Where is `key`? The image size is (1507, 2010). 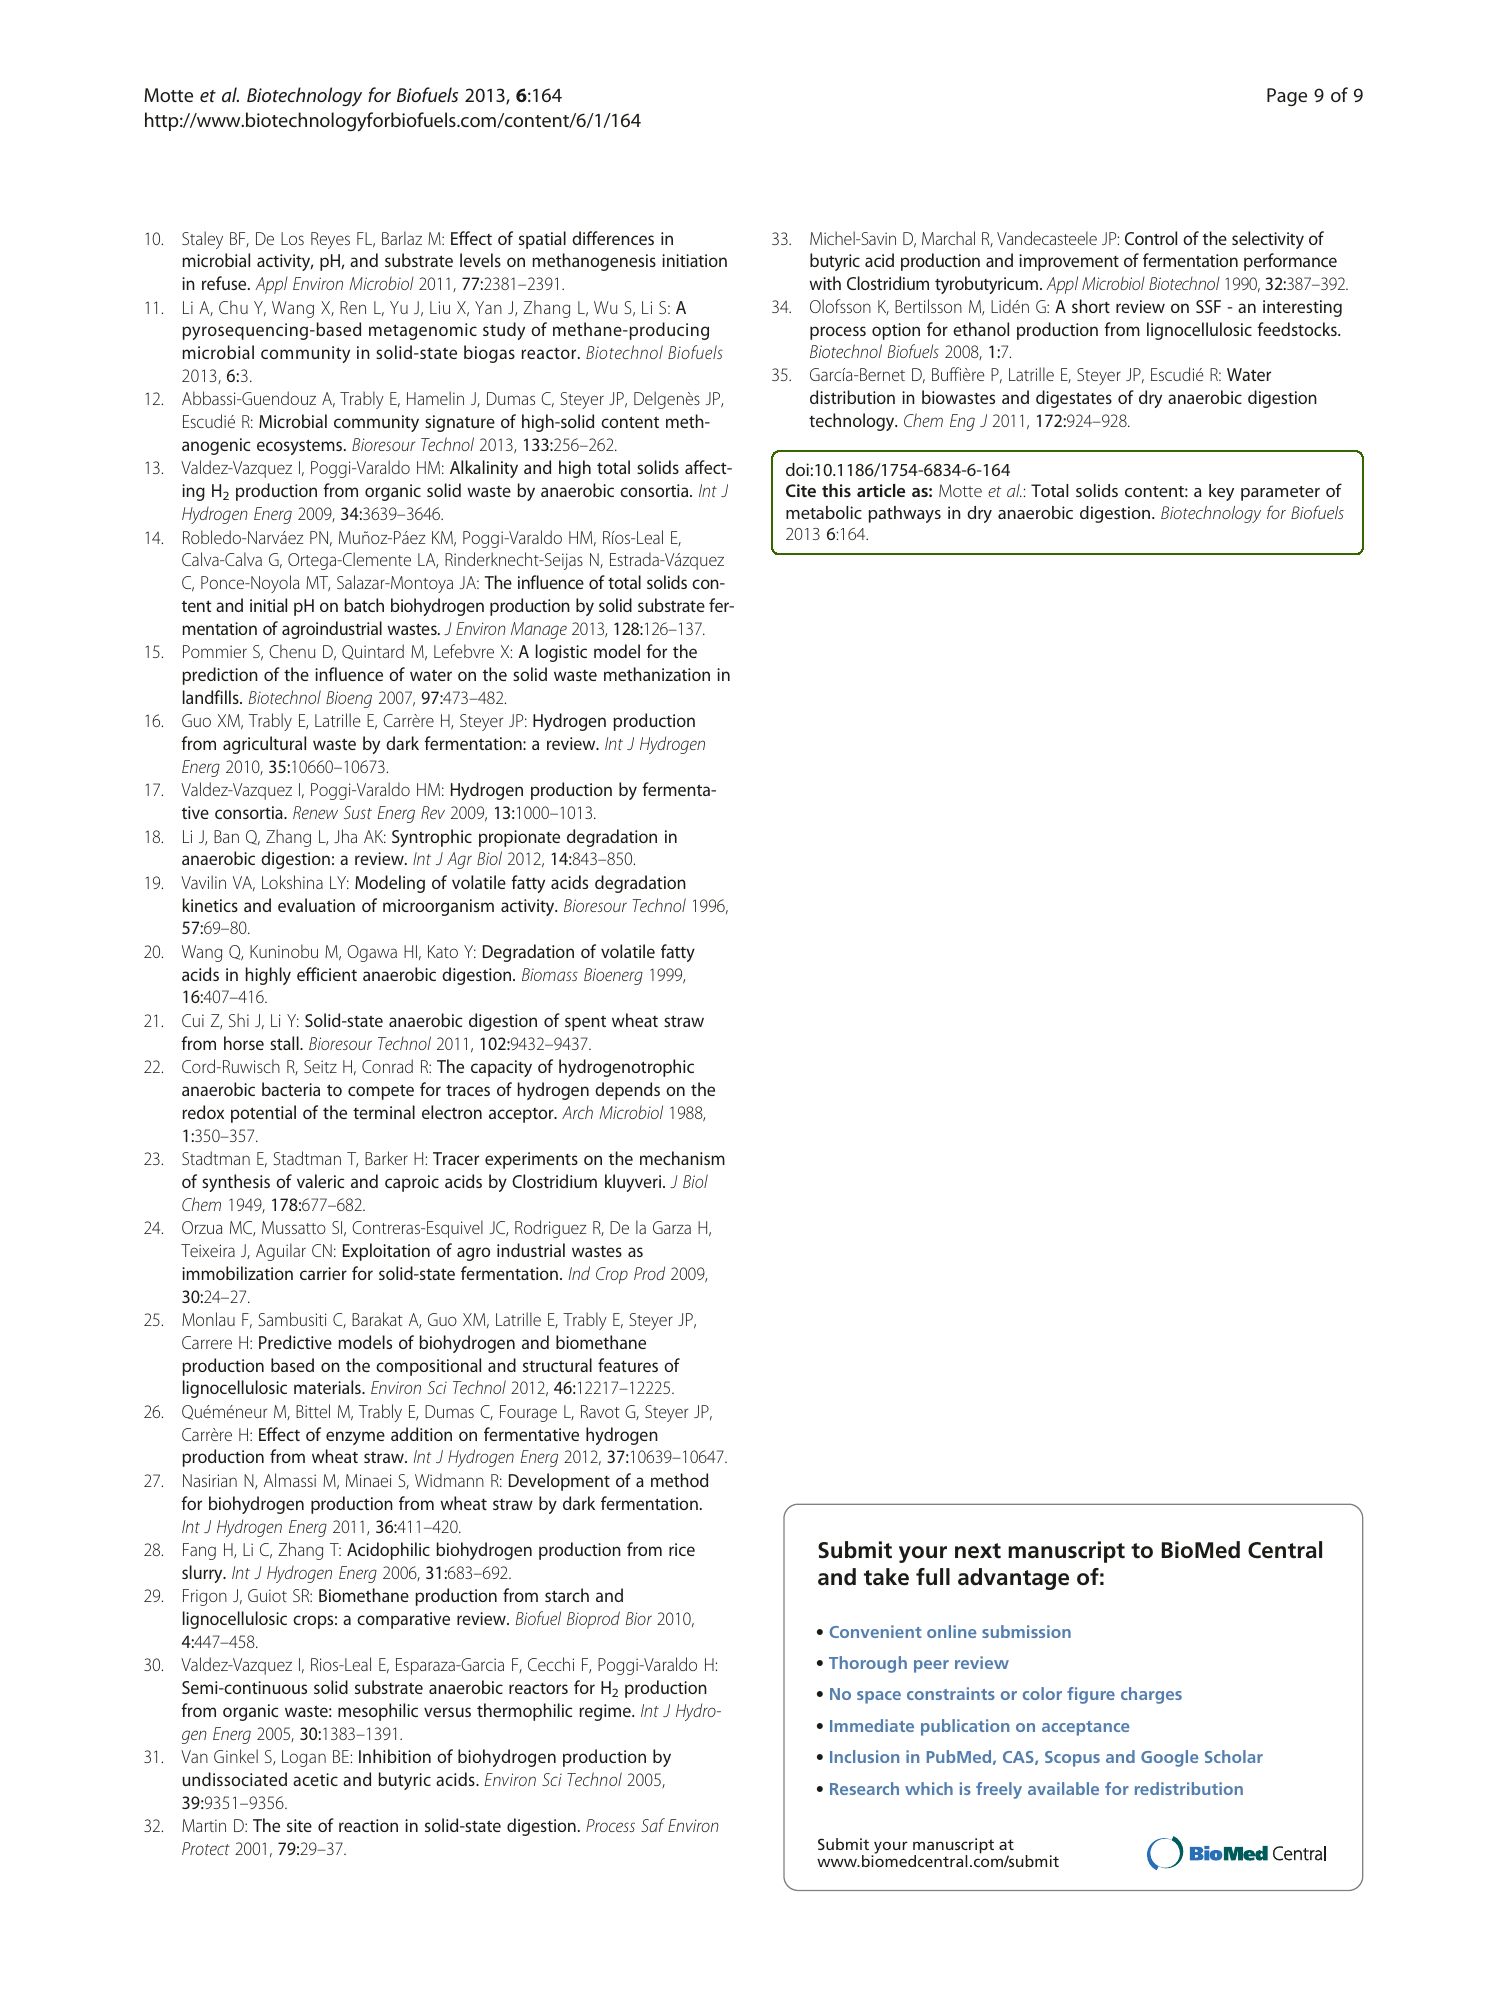
key is located at coordinates (1221, 492).
